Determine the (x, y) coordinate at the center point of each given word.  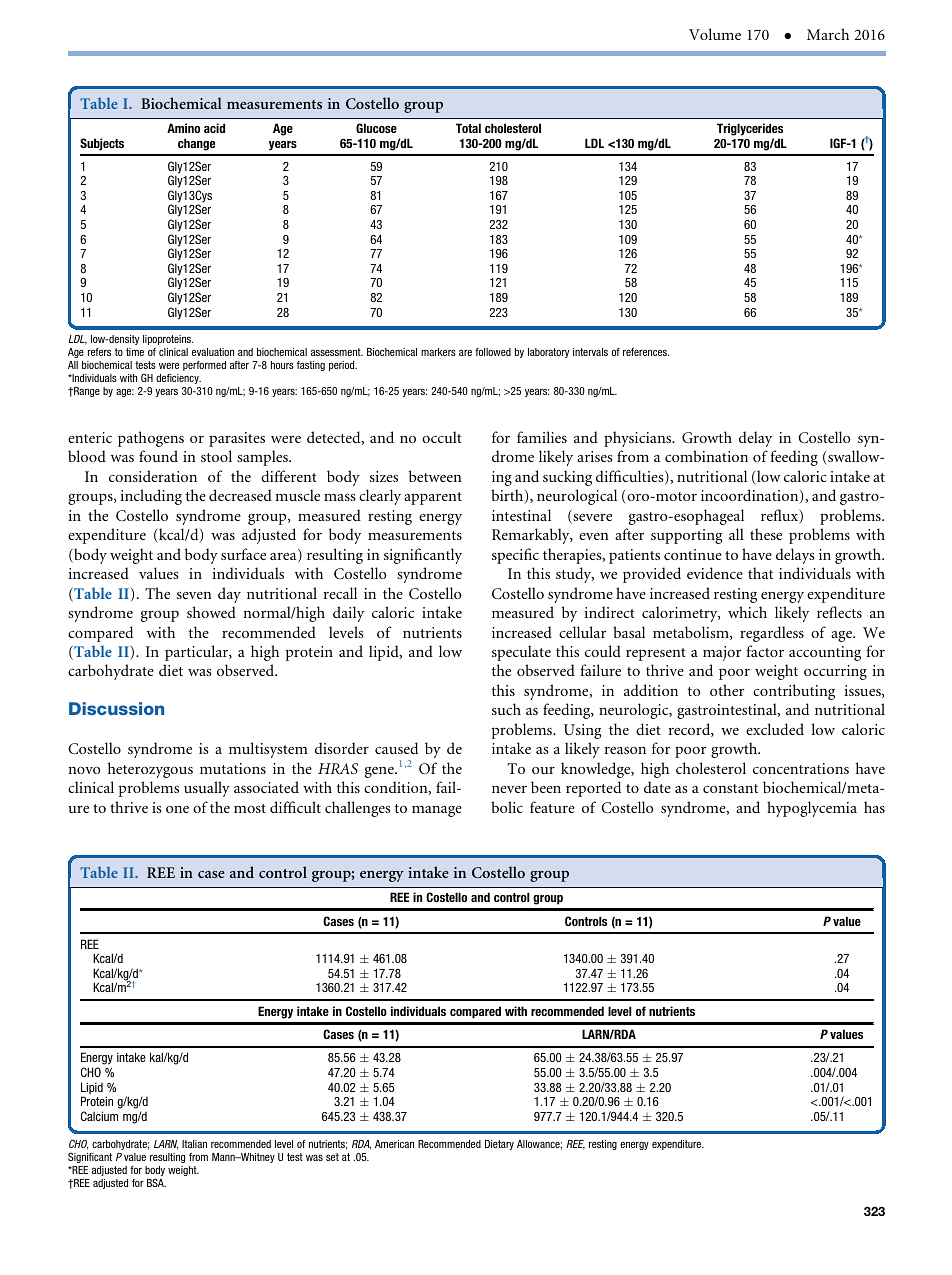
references (646, 352)
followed (493, 352)
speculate (521, 653)
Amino (183, 128)
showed (211, 612)
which (747, 612)
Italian (194, 1144)
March (828, 34)
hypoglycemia (812, 809)
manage (437, 811)
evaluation (213, 352)
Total (468, 128)
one (177, 809)
